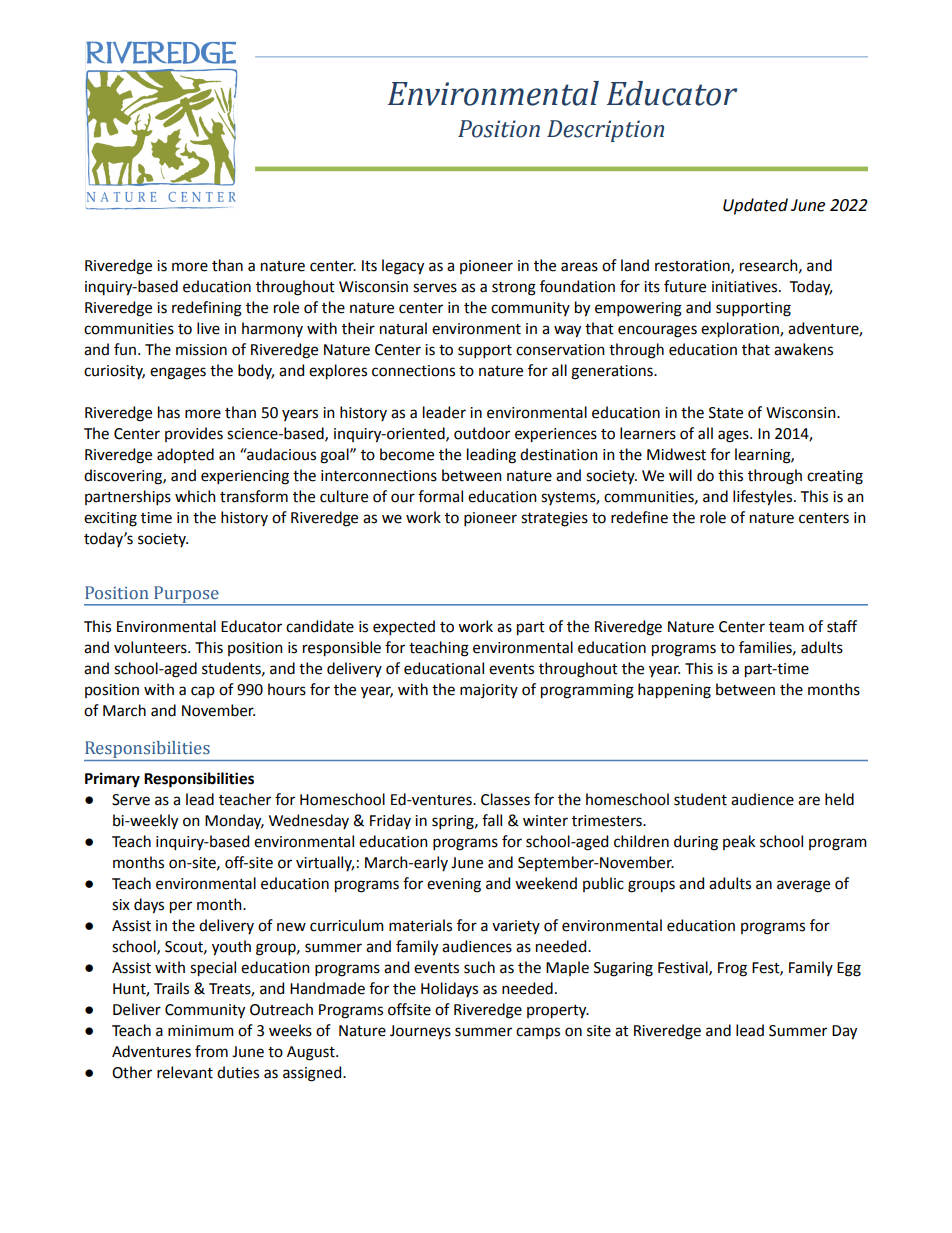 The image size is (952, 1233). Describe the element at coordinates (207, 309) in the screenshot. I see `redefining` at that location.
